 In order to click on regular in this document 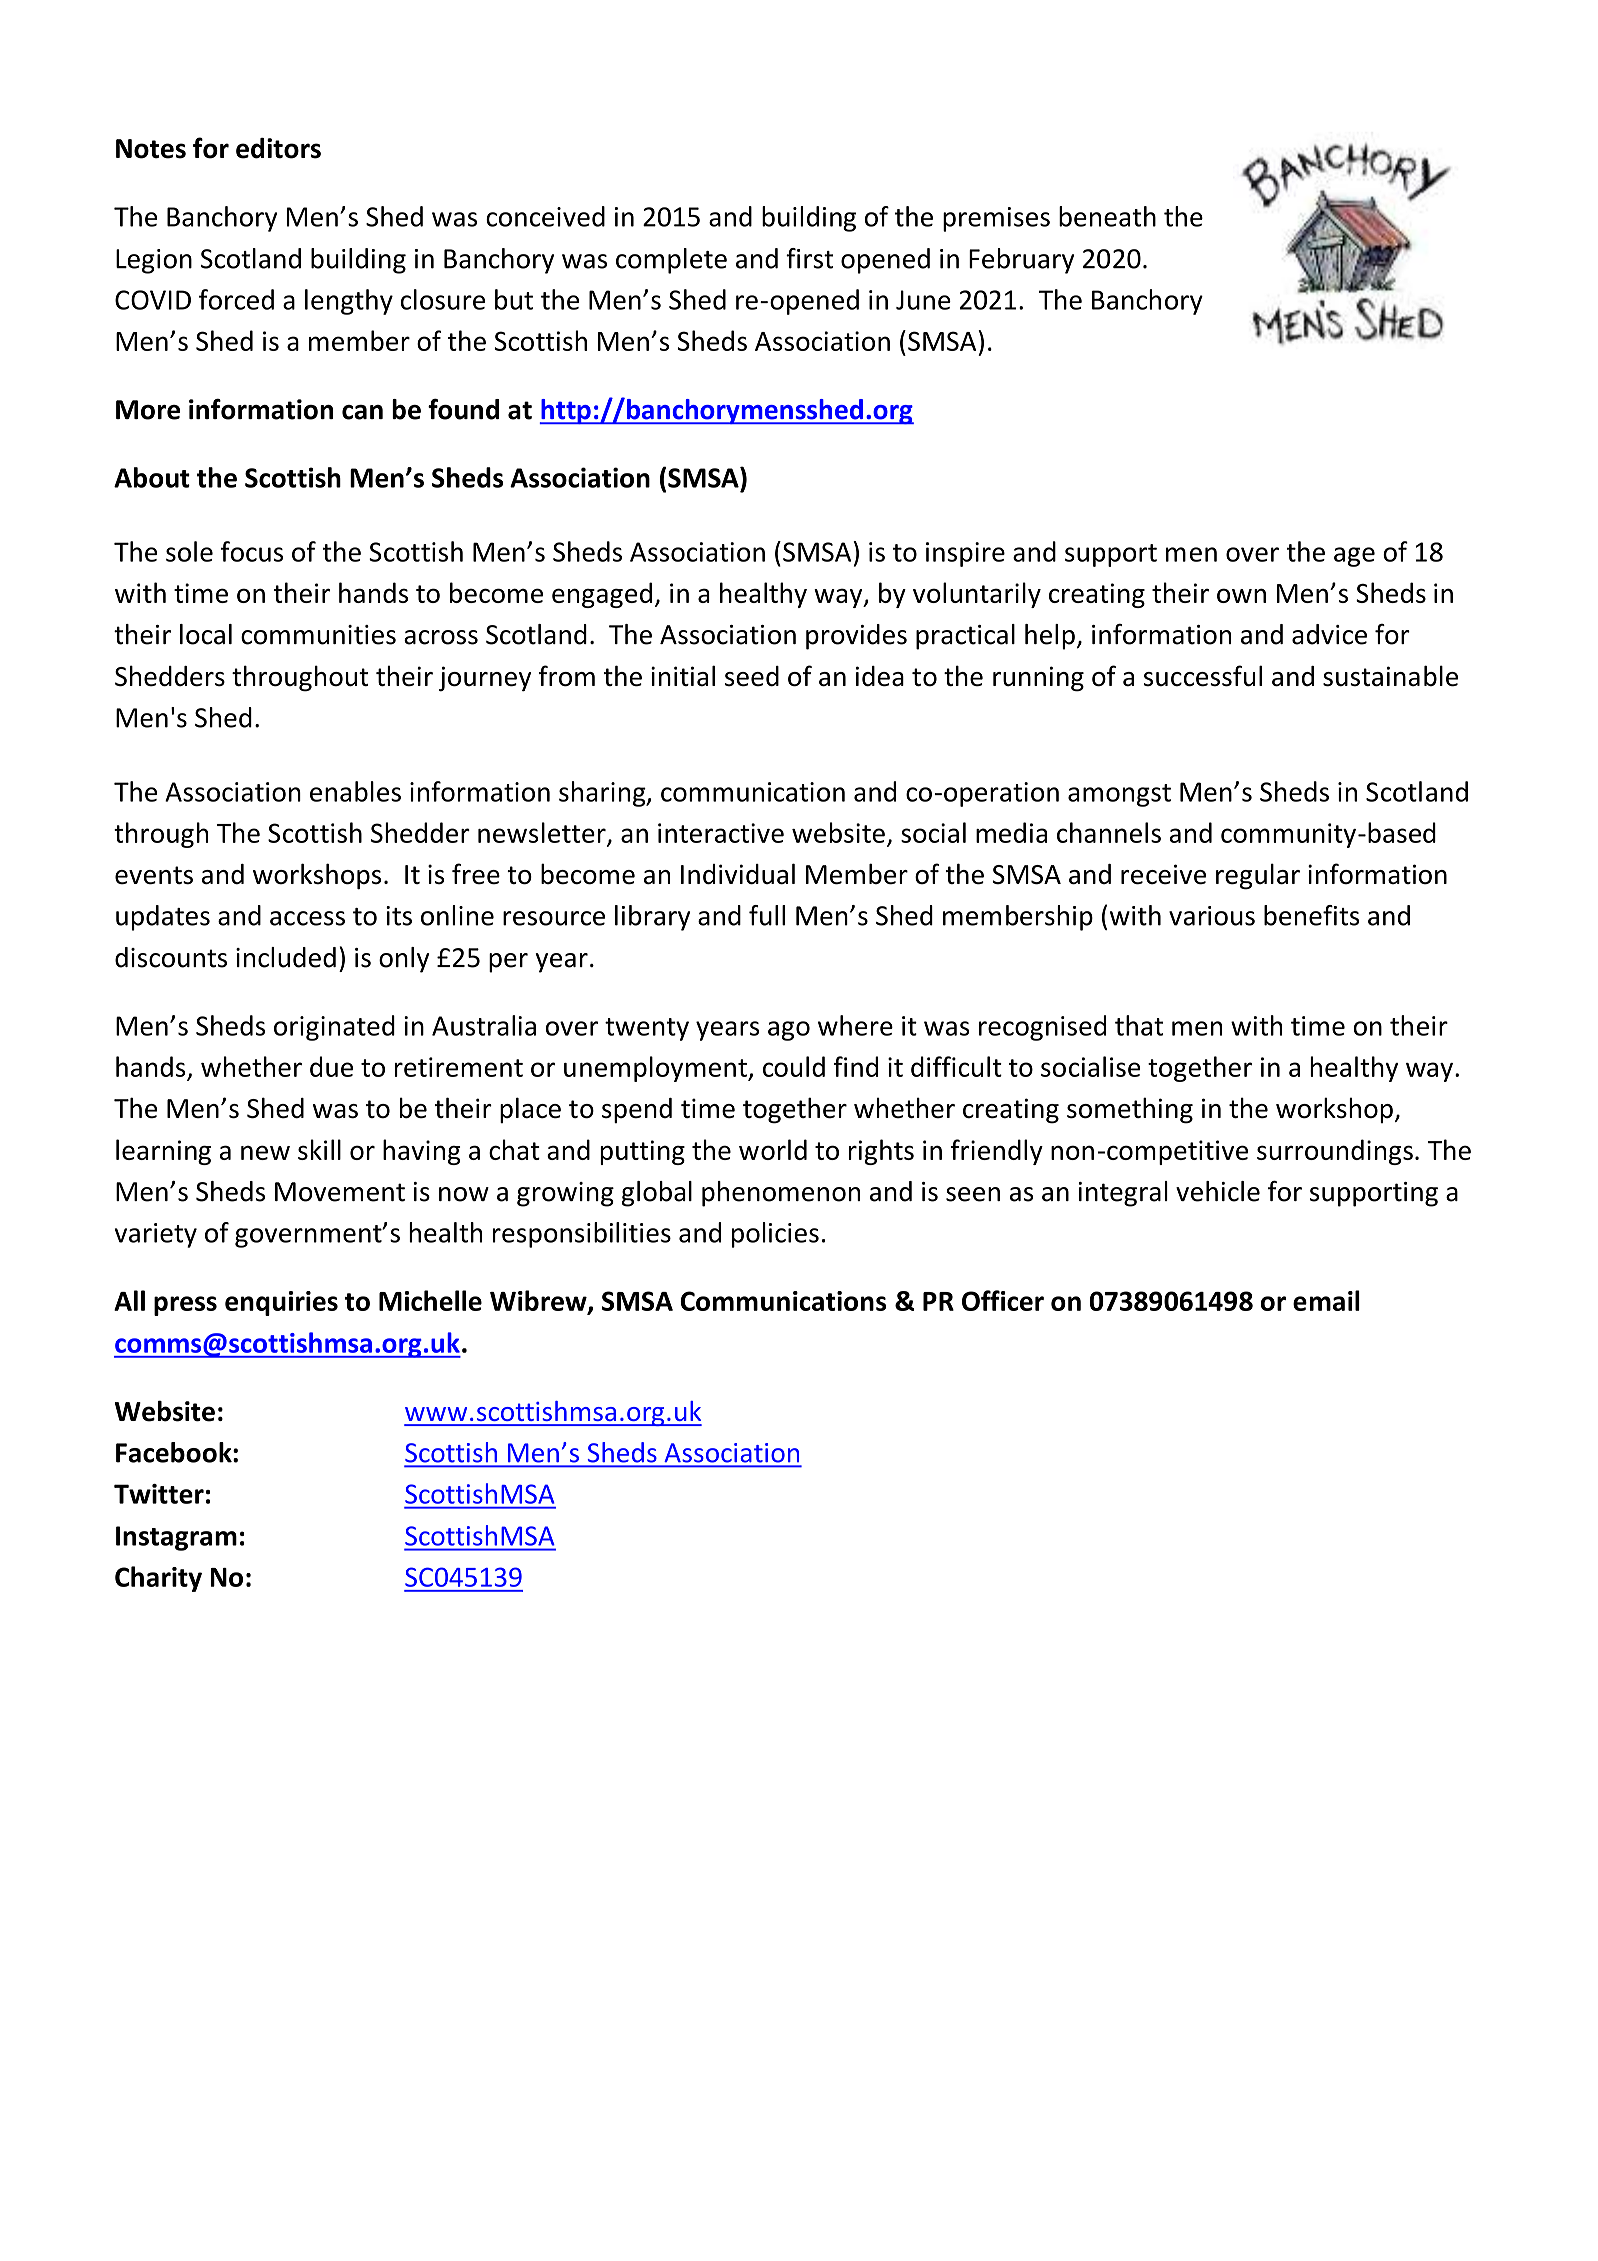, I will do `click(1258, 876)`.
